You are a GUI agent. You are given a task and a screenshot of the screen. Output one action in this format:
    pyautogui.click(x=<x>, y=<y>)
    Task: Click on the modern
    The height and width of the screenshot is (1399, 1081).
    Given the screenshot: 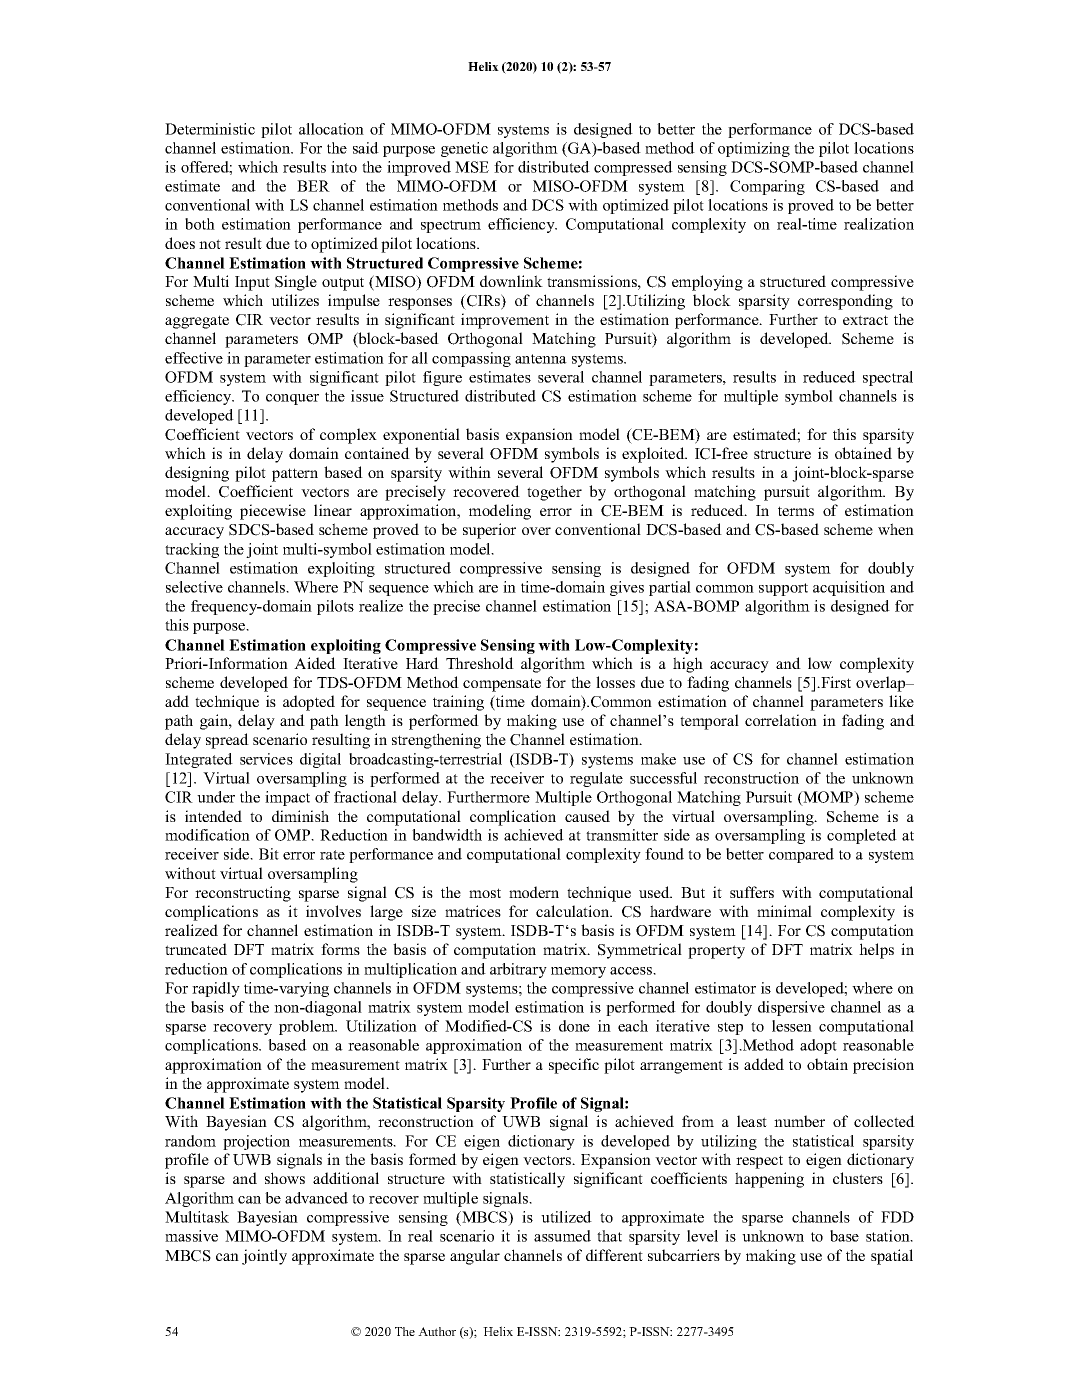 What is the action you would take?
    pyautogui.click(x=534, y=892)
